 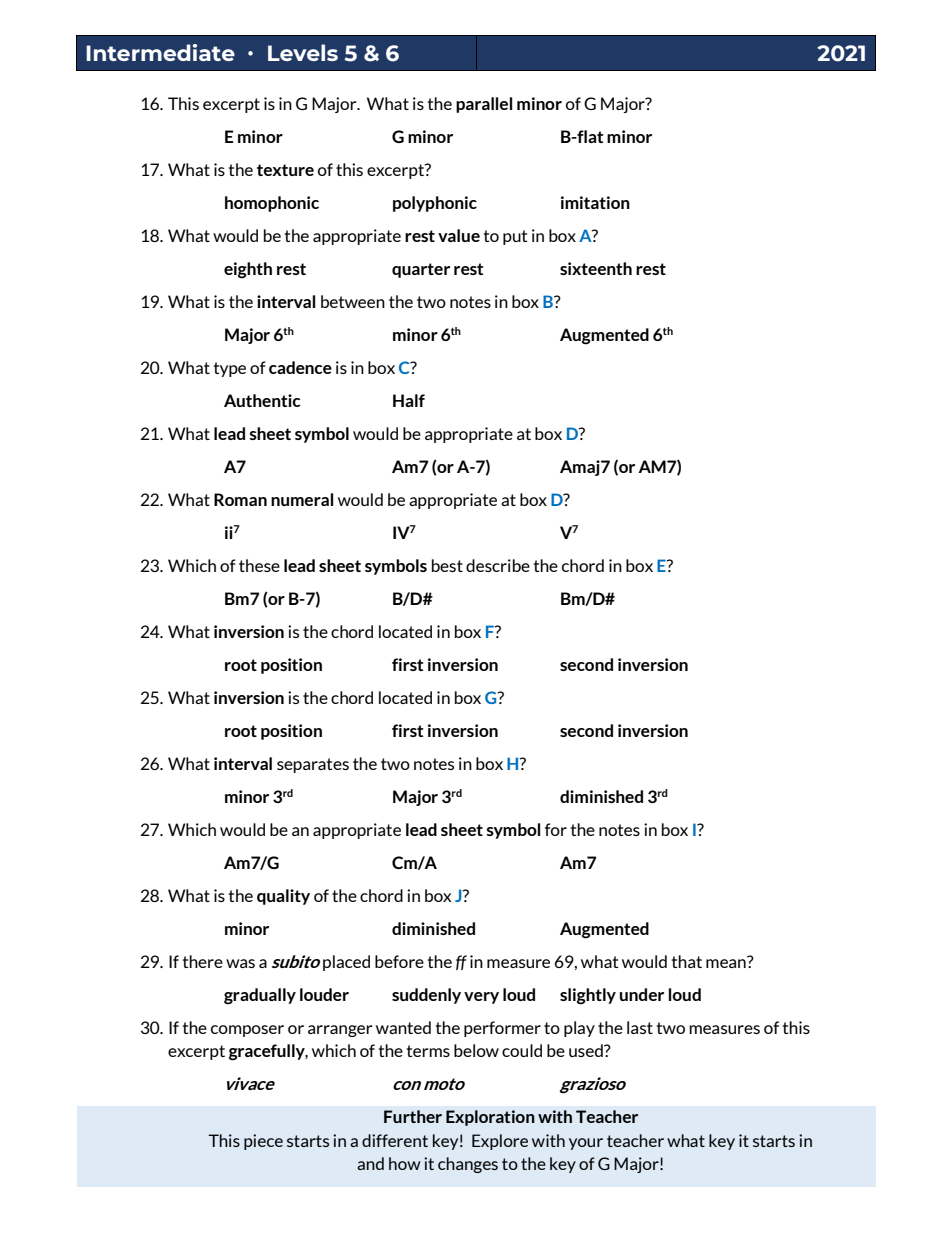 I want to click on piece, so click(x=263, y=1142).
